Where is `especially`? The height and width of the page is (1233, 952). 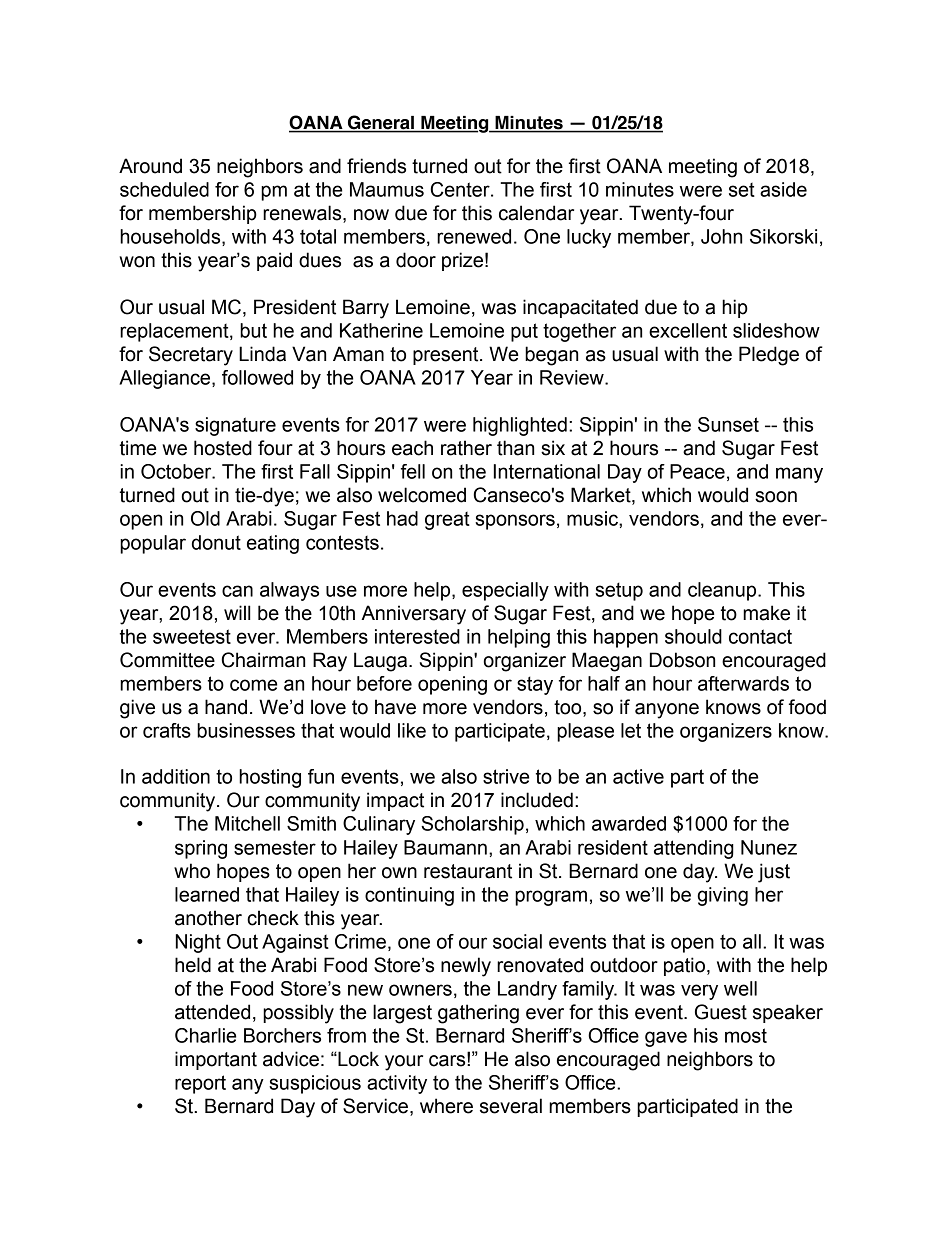
especially is located at coordinates (505, 591).
